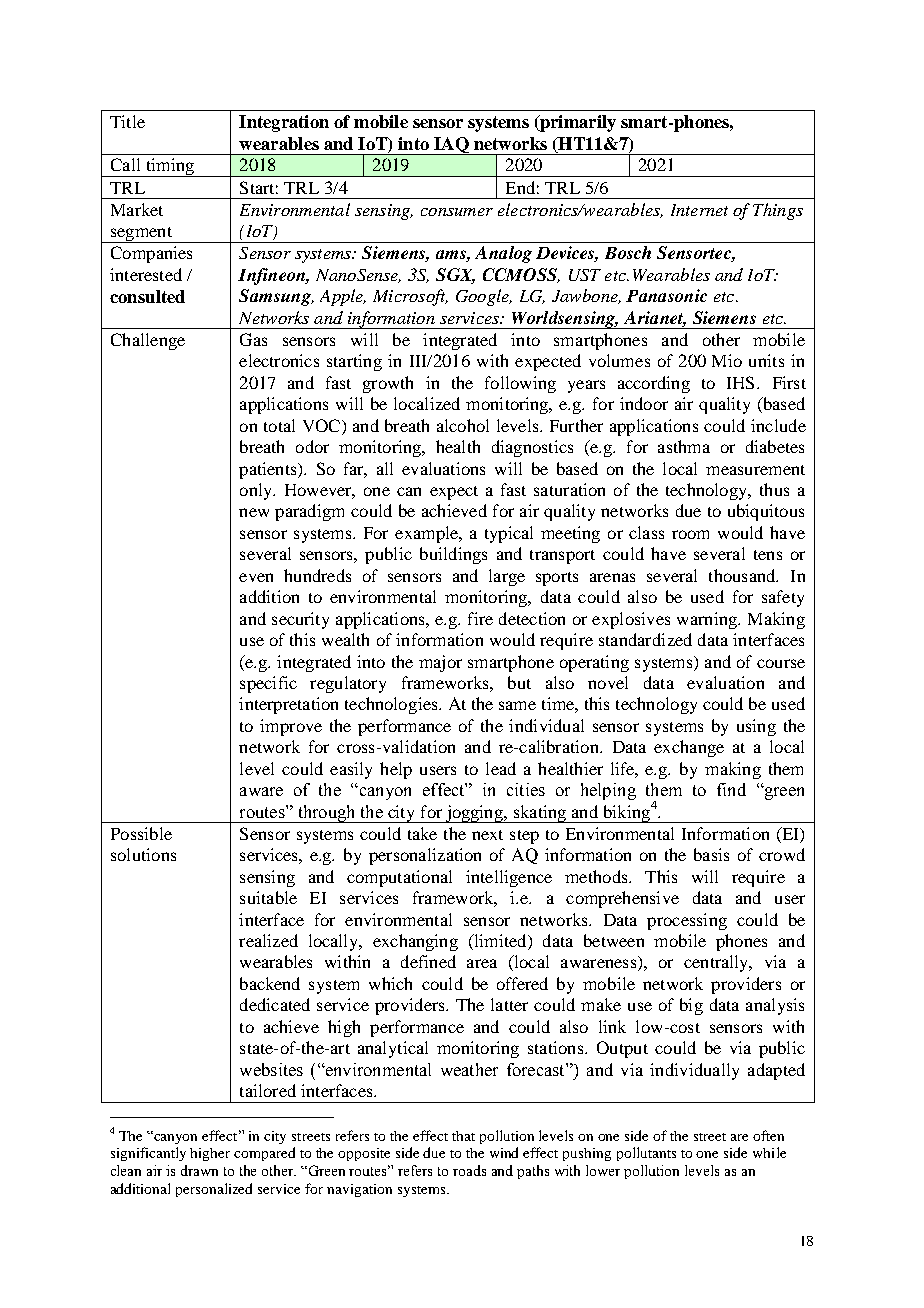  What do you see at coordinates (141, 833) in the screenshot?
I see `Possible` at bounding box center [141, 833].
